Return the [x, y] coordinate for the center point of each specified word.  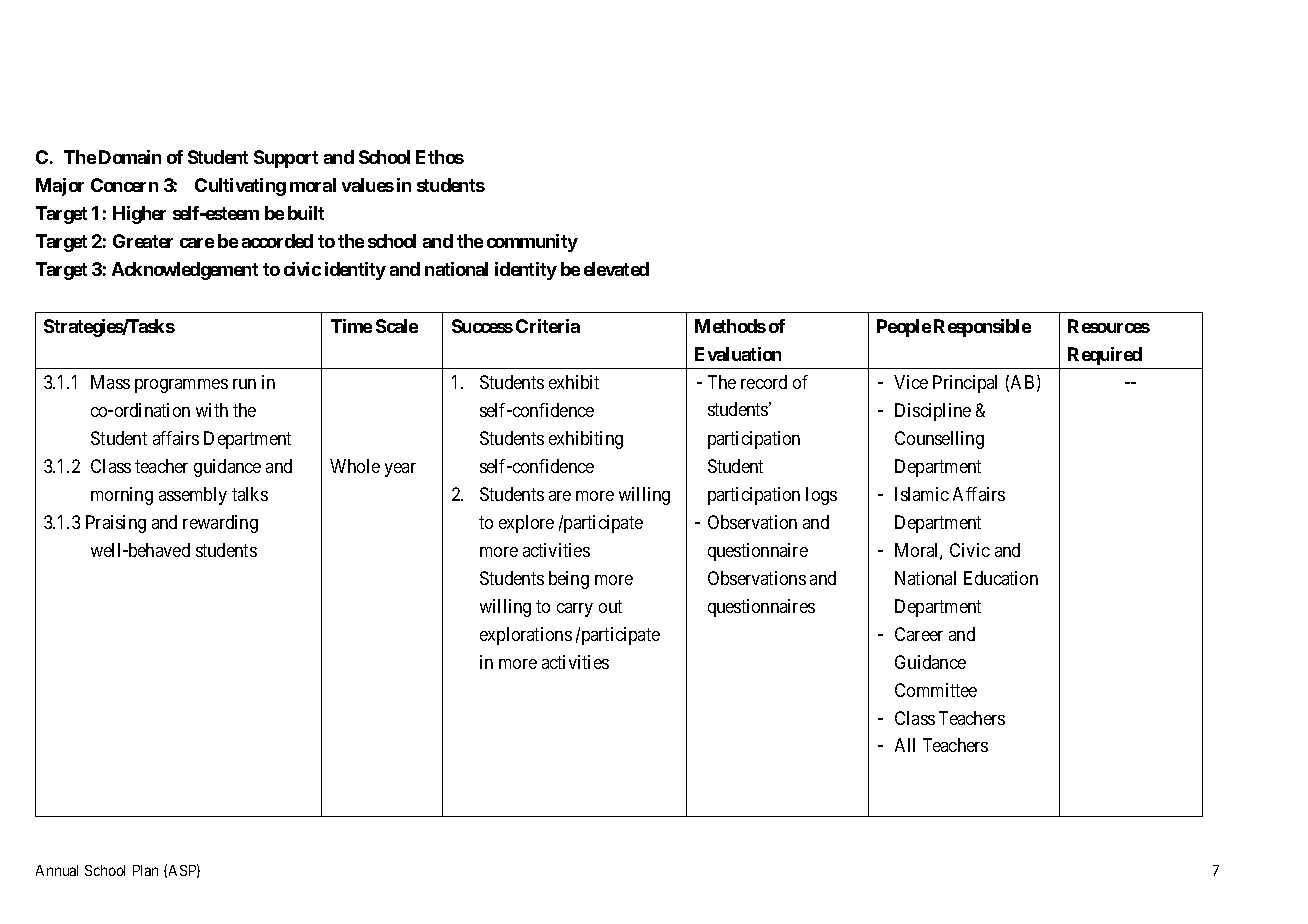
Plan [145, 870]
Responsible [982, 328]
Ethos [440, 157]
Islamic [922, 494]
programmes [181, 386]
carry [575, 610]
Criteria [548, 326]
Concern [124, 185]
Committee [936, 690]
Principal [965, 384]
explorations [526, 636]
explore [526, 524]
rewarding [220, 524]
